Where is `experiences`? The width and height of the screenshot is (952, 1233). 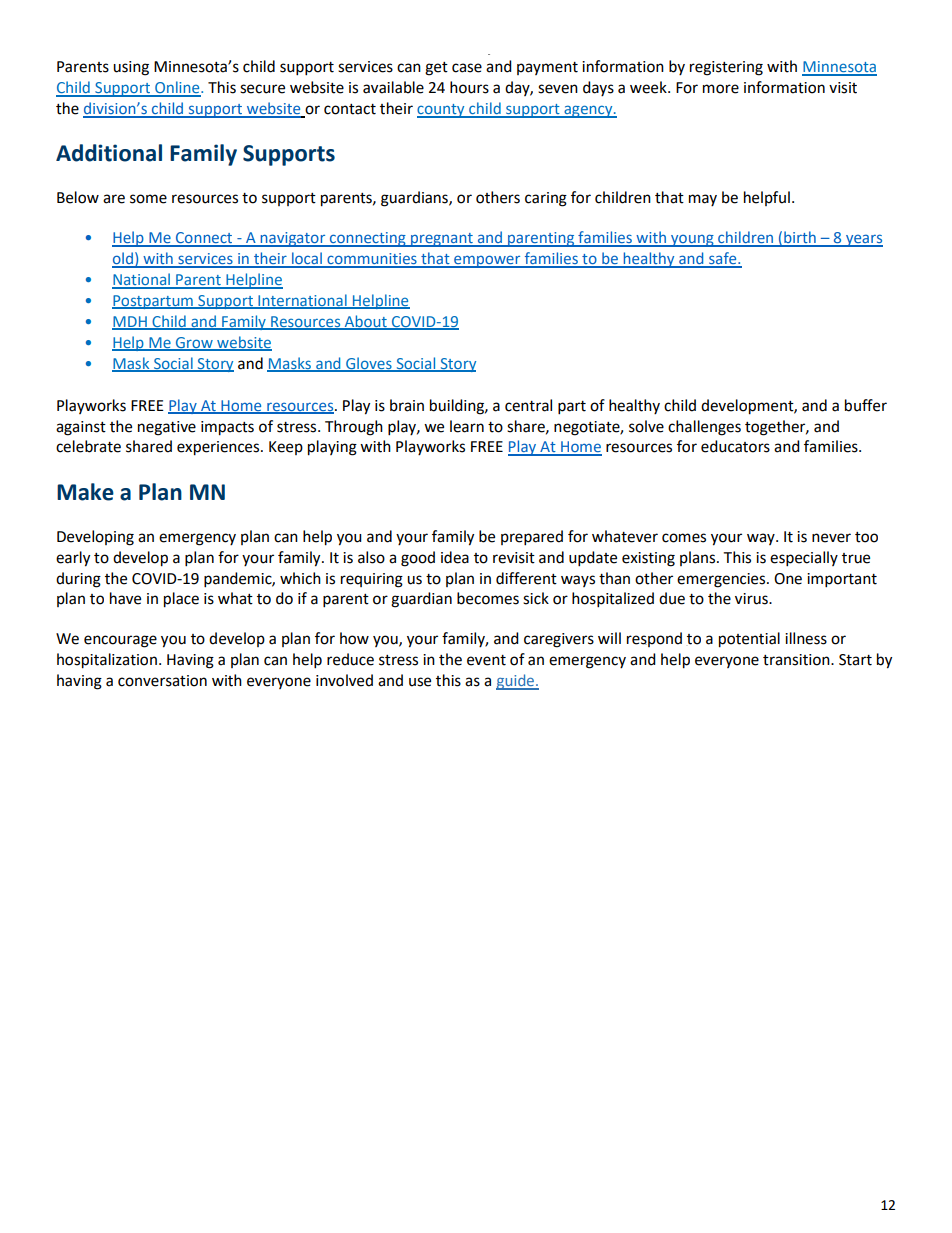
experiences is located at coordinates (219, 448).
